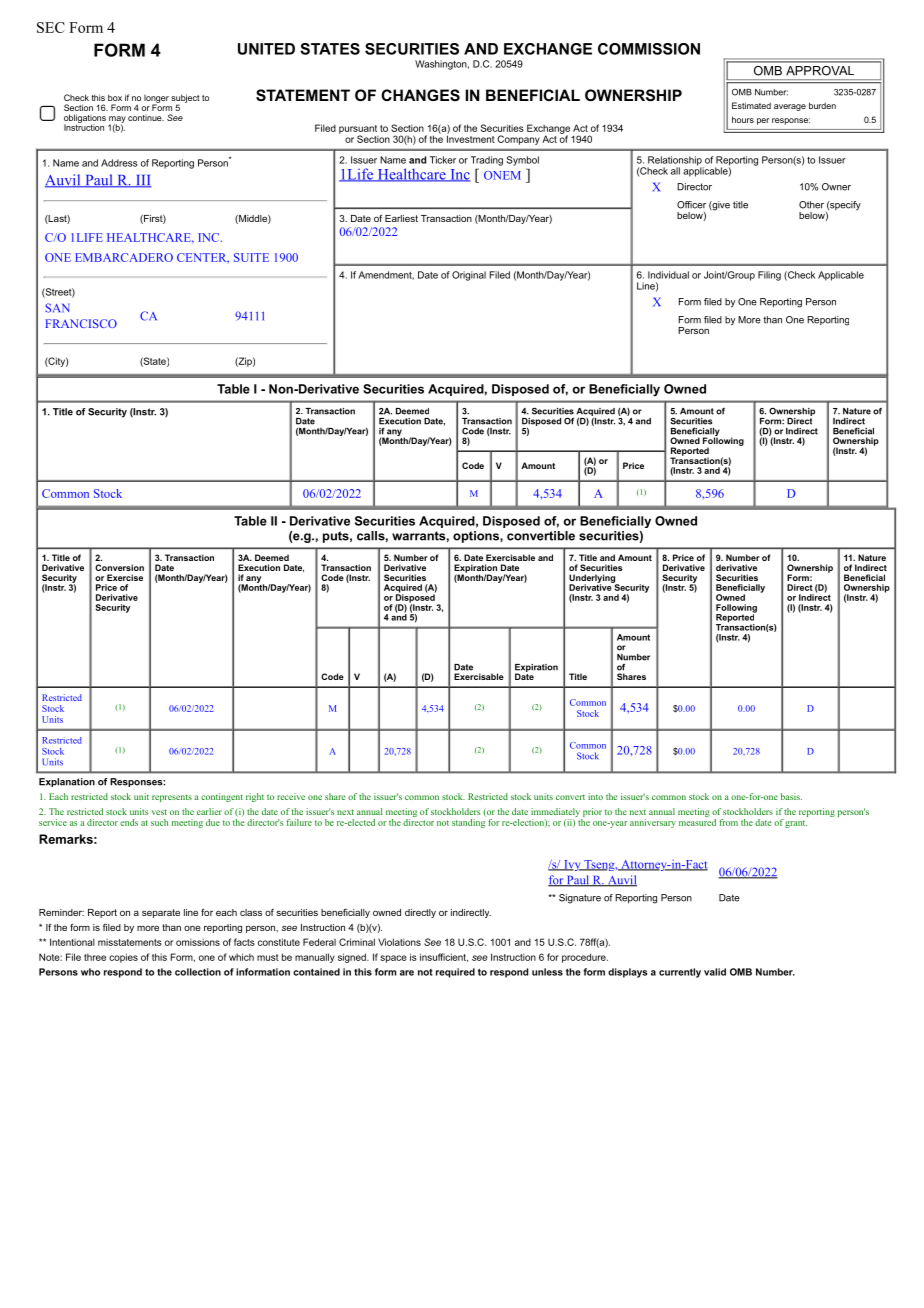 The width and height of the screenshot is (924, 1308). I want to click on Conversion, so click(119, 567).
